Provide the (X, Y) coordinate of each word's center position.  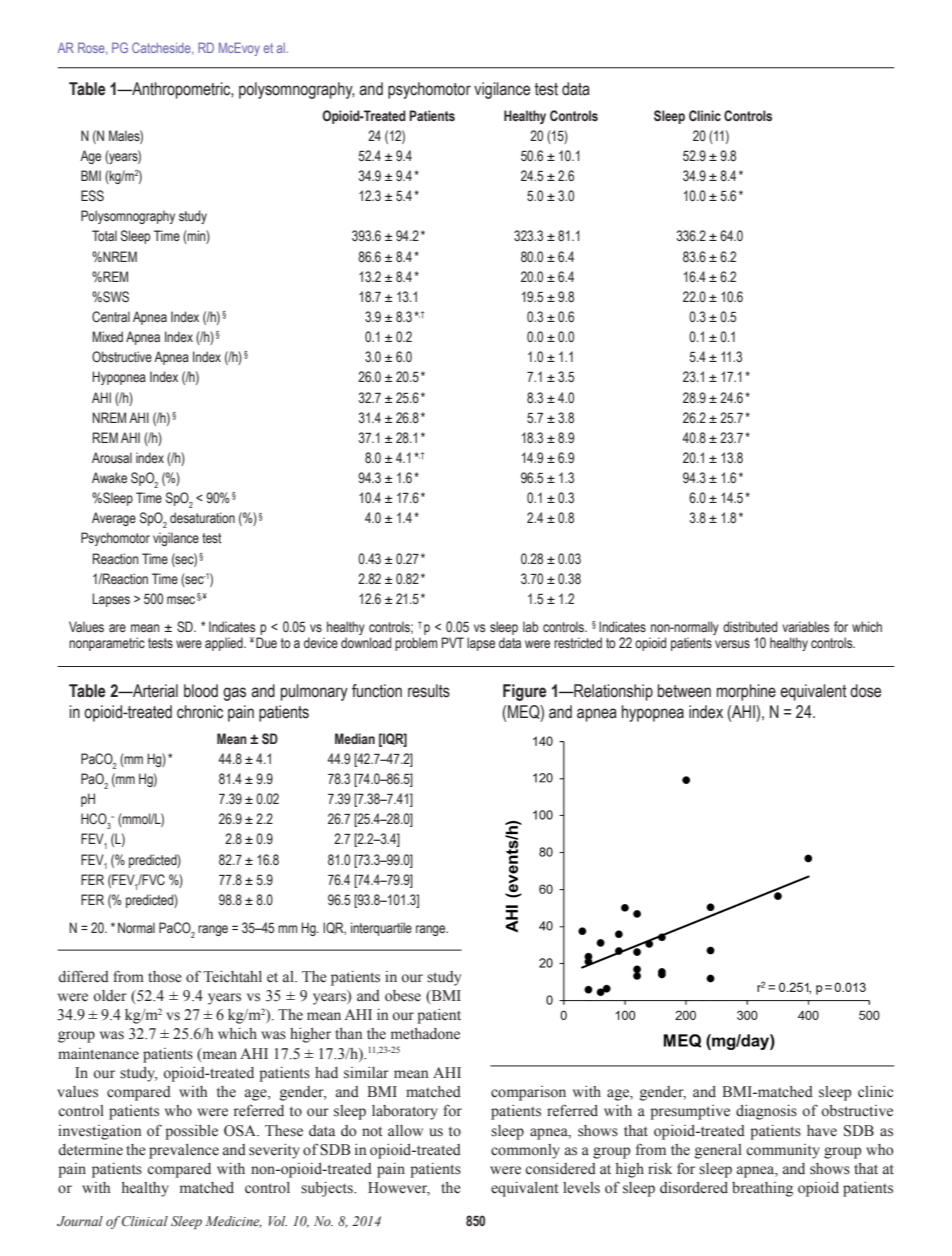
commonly (525, 1151)
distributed (750, 626)
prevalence (184, 1151)
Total (104, 235)
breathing (762, 1189)
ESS (92, 195)
